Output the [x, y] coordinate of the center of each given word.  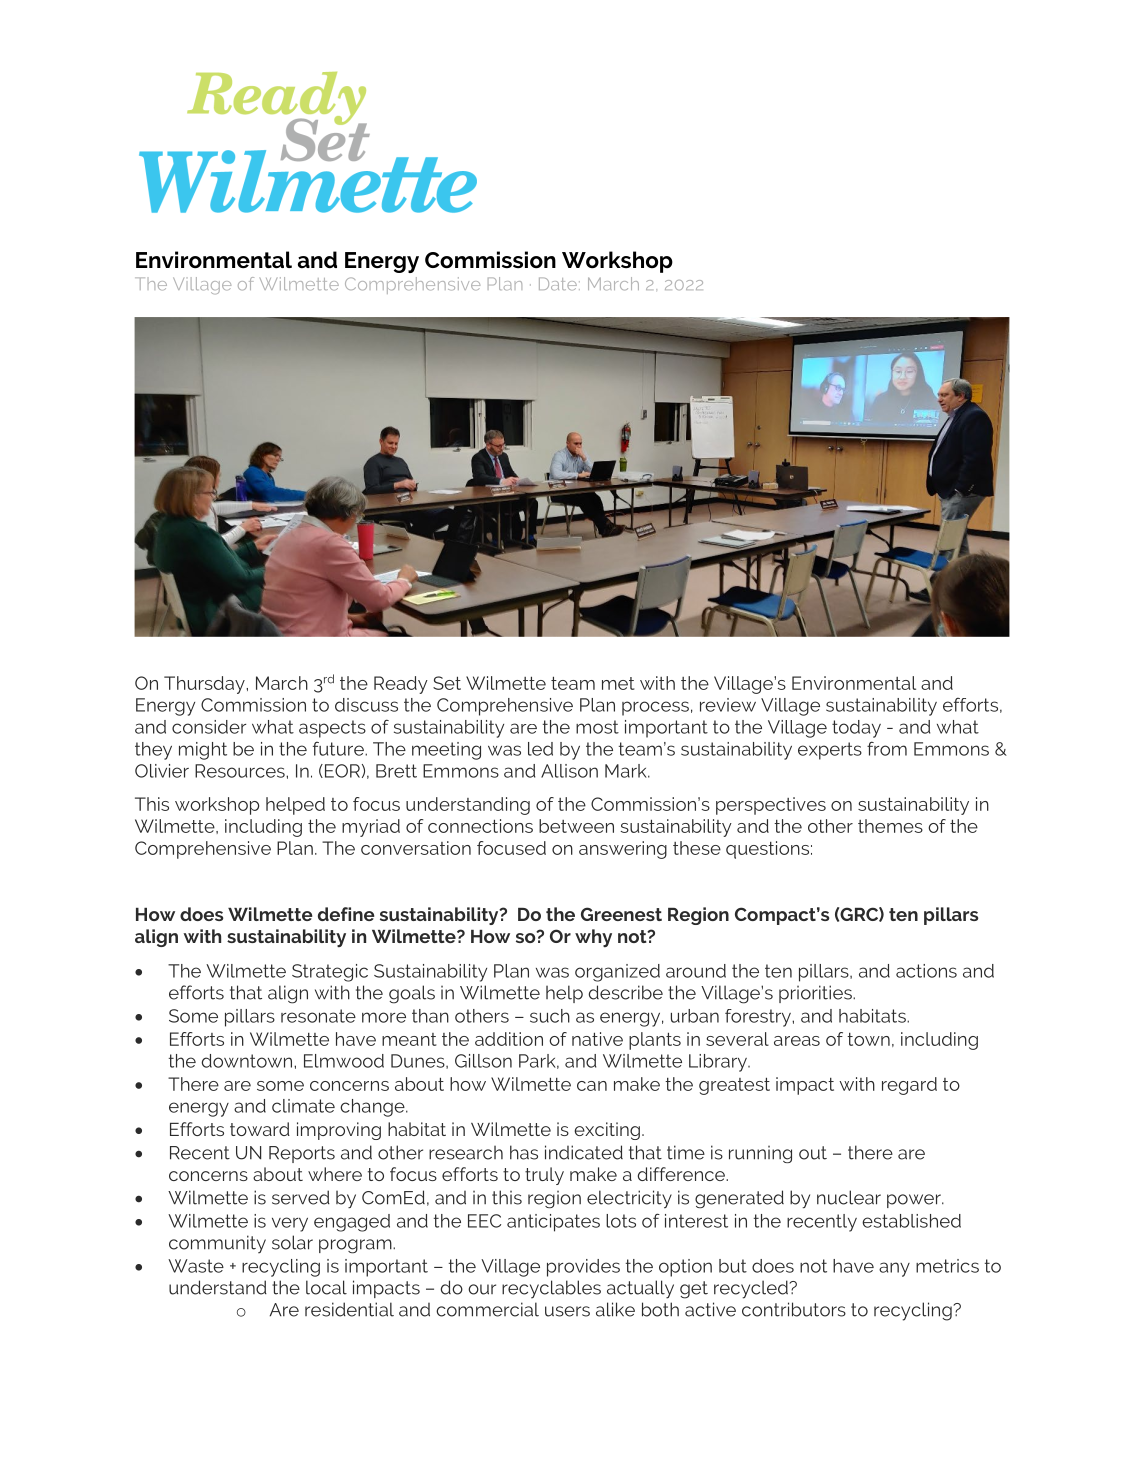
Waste [196, 1266]
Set [447, 683]
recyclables [551, 1289]
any [894, 1269]
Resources [241, 771]
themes [890, 826]
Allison [569, 771]
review [728, 705]
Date [558, 283]
